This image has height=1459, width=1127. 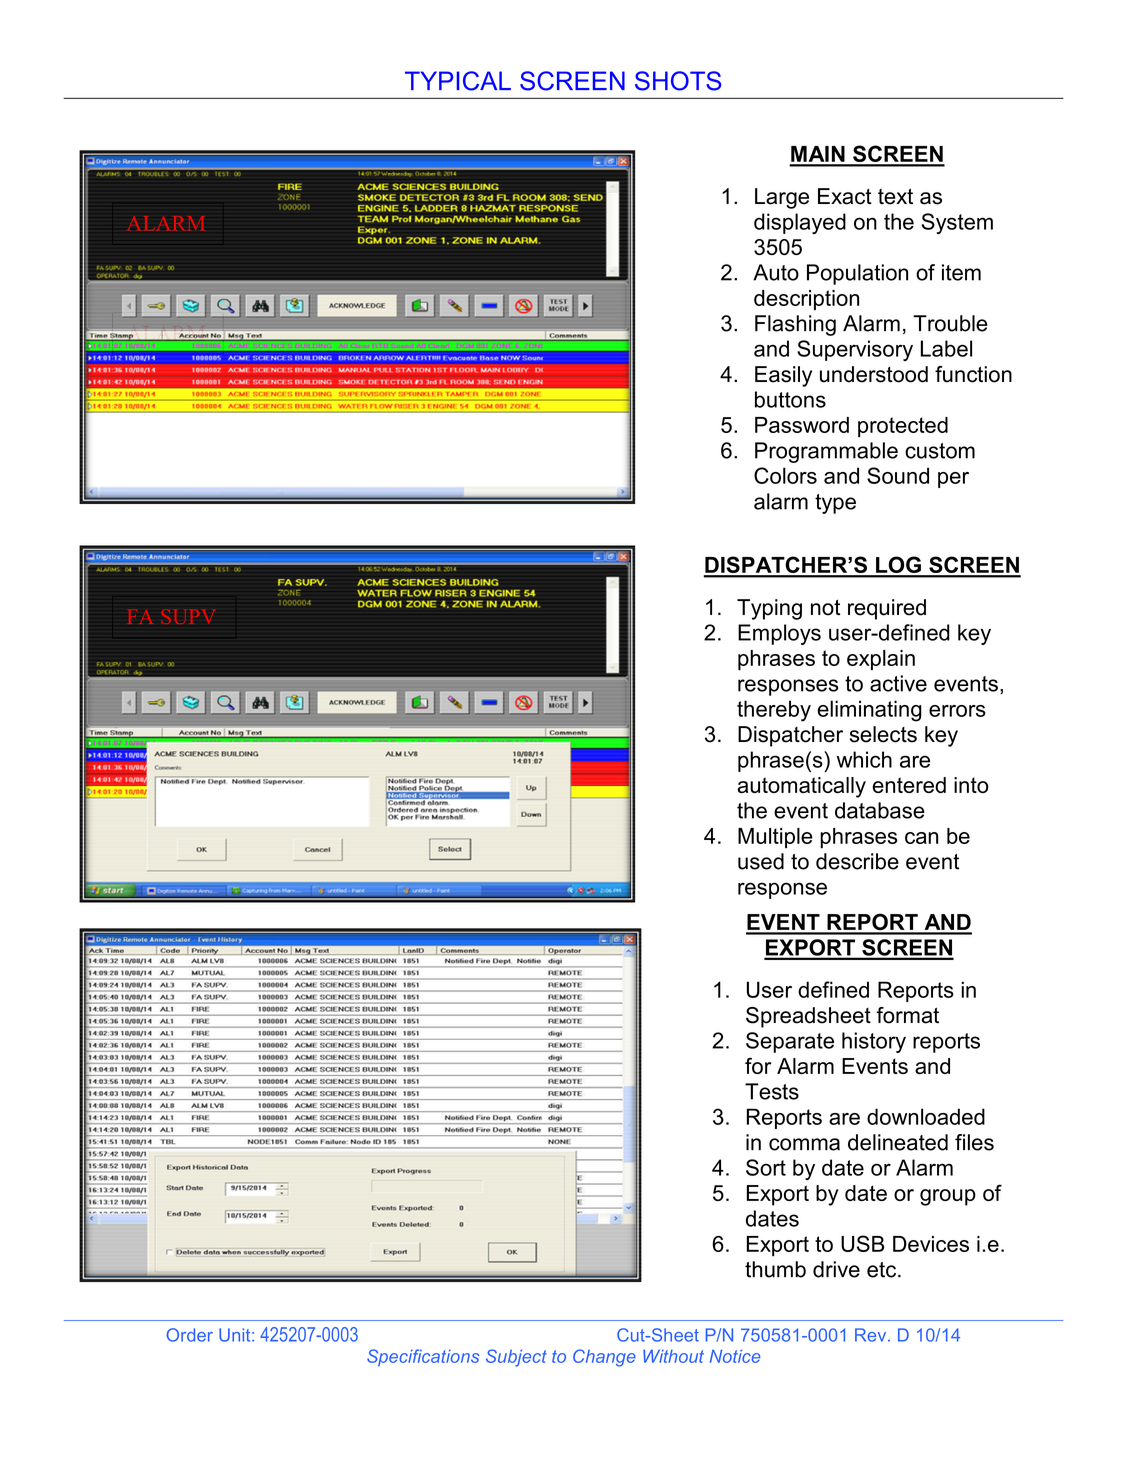 What do you see at coordinates (423, 1358) in the image?
I see `Specifications` at bounding box center [423, 1358].
